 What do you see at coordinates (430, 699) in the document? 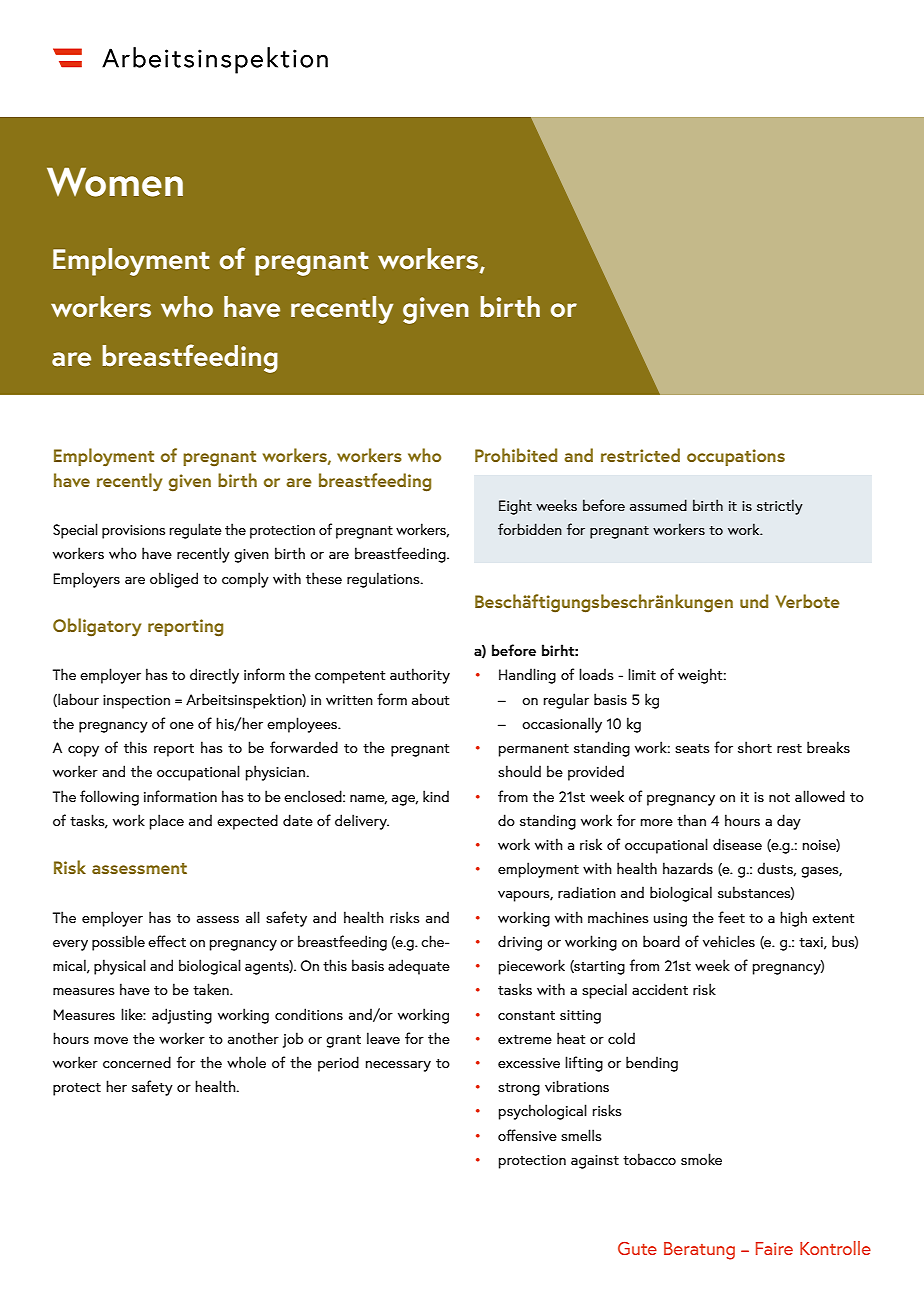
I see `about` at bounding box center [430, 699].
